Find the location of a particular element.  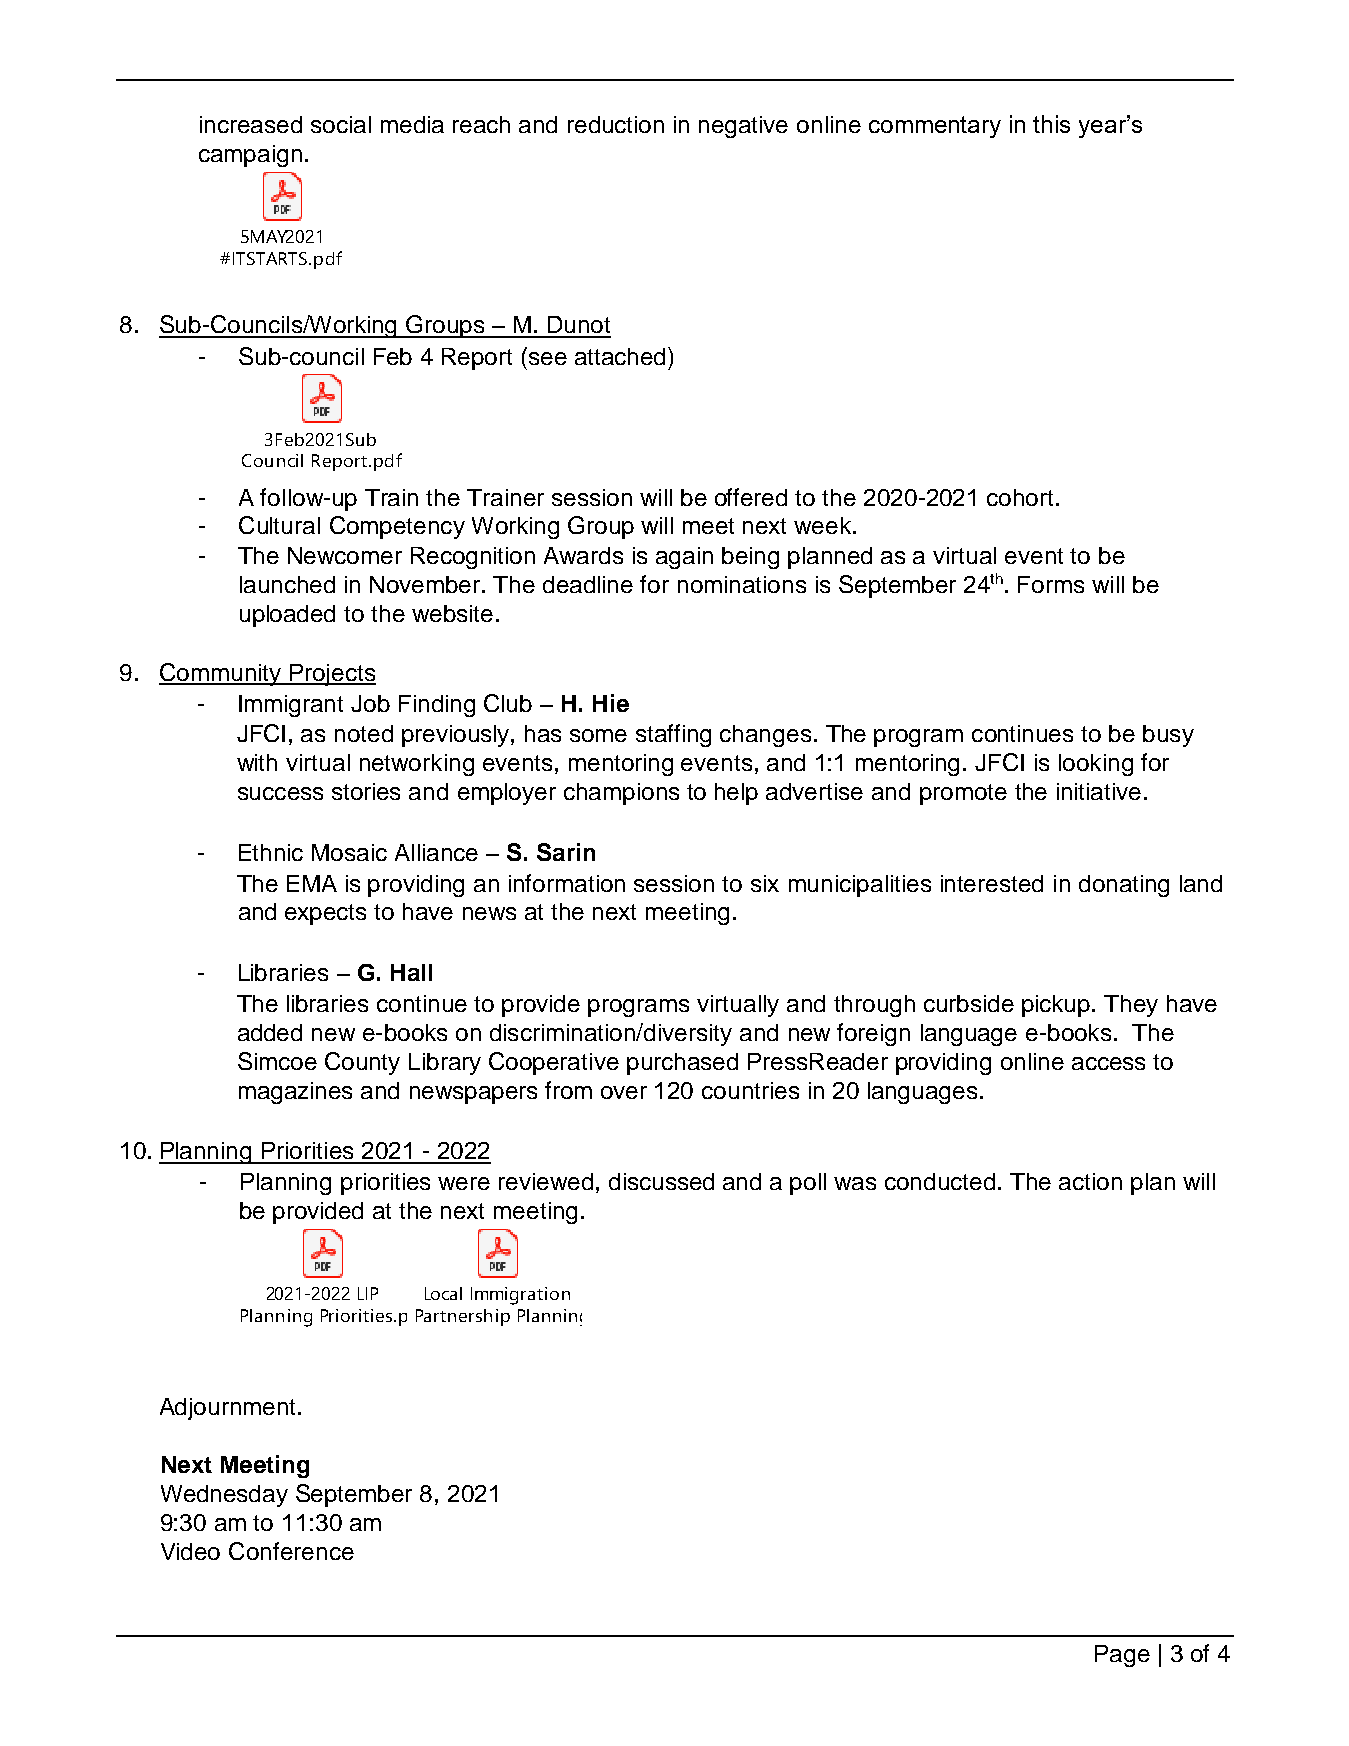

campaign is located at coordinates (250, 156).
